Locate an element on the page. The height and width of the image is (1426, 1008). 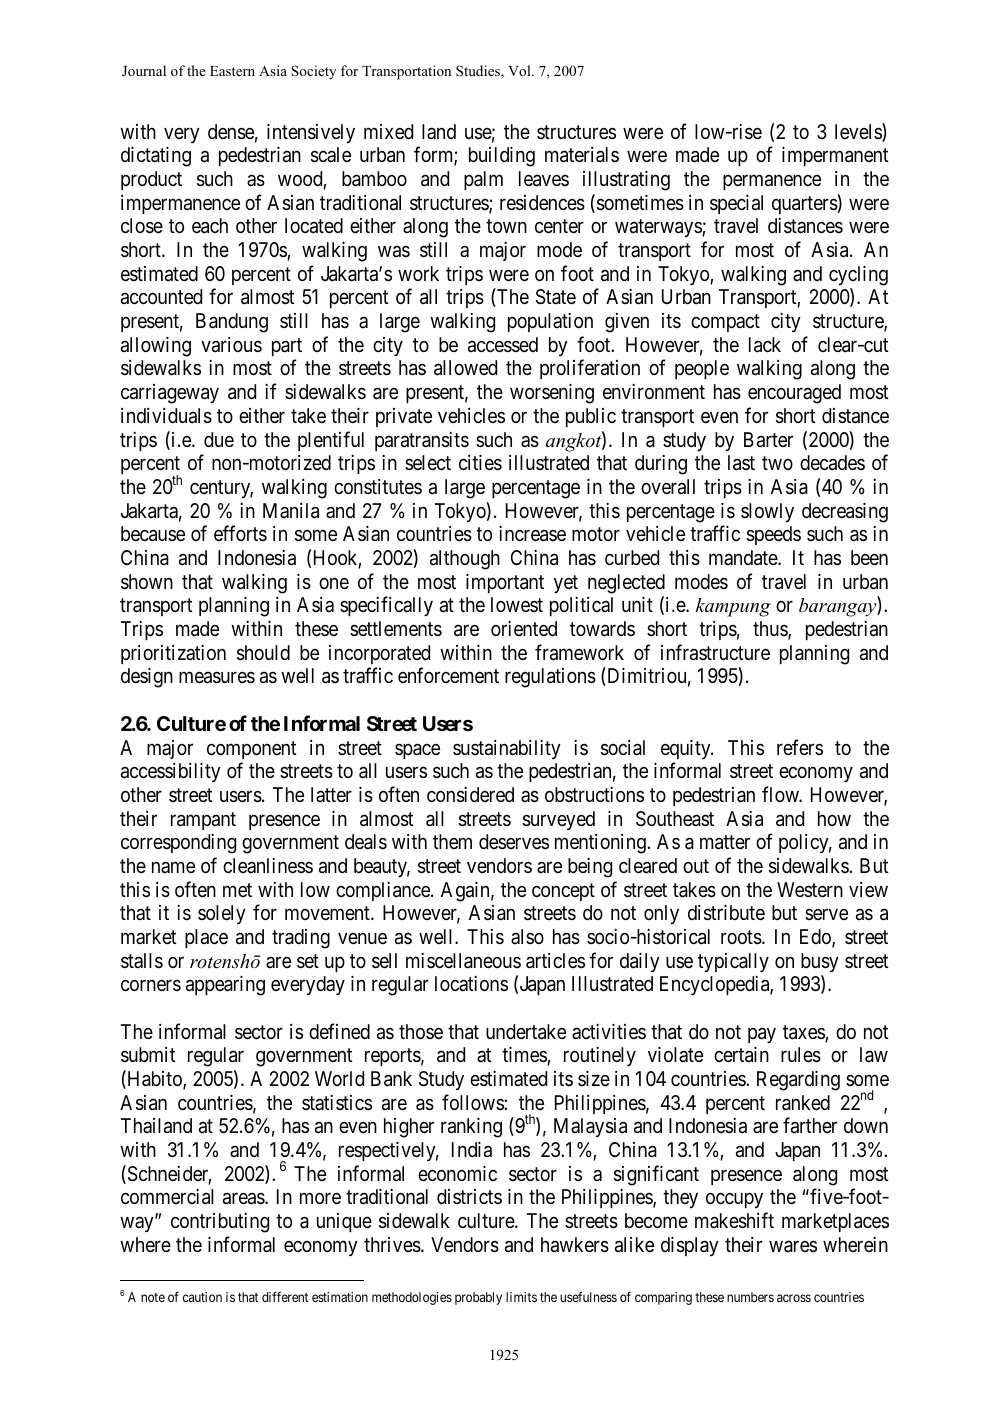
caution is located at coordinates (202, 1297).
